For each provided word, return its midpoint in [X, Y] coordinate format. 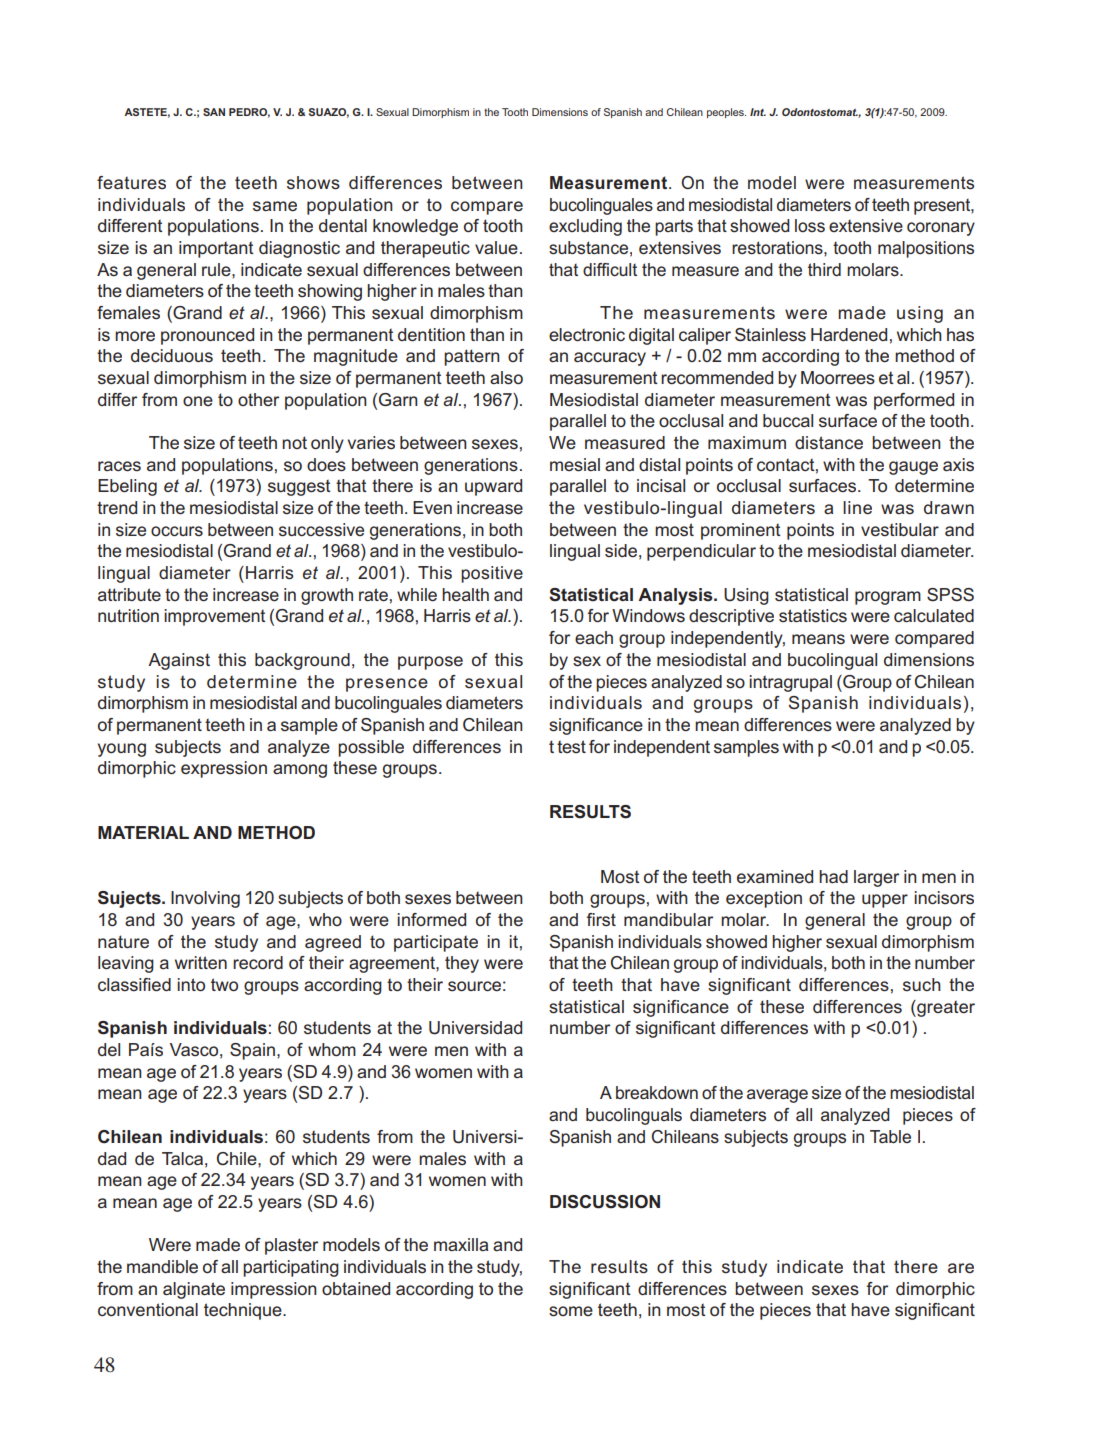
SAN [214, 112]
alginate [194, 1290]
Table [890, 1136]
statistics [813, 616]
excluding [585, 227]
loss [810, 225]
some [571, 1311]
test [571, 746]
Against [179, 661]
